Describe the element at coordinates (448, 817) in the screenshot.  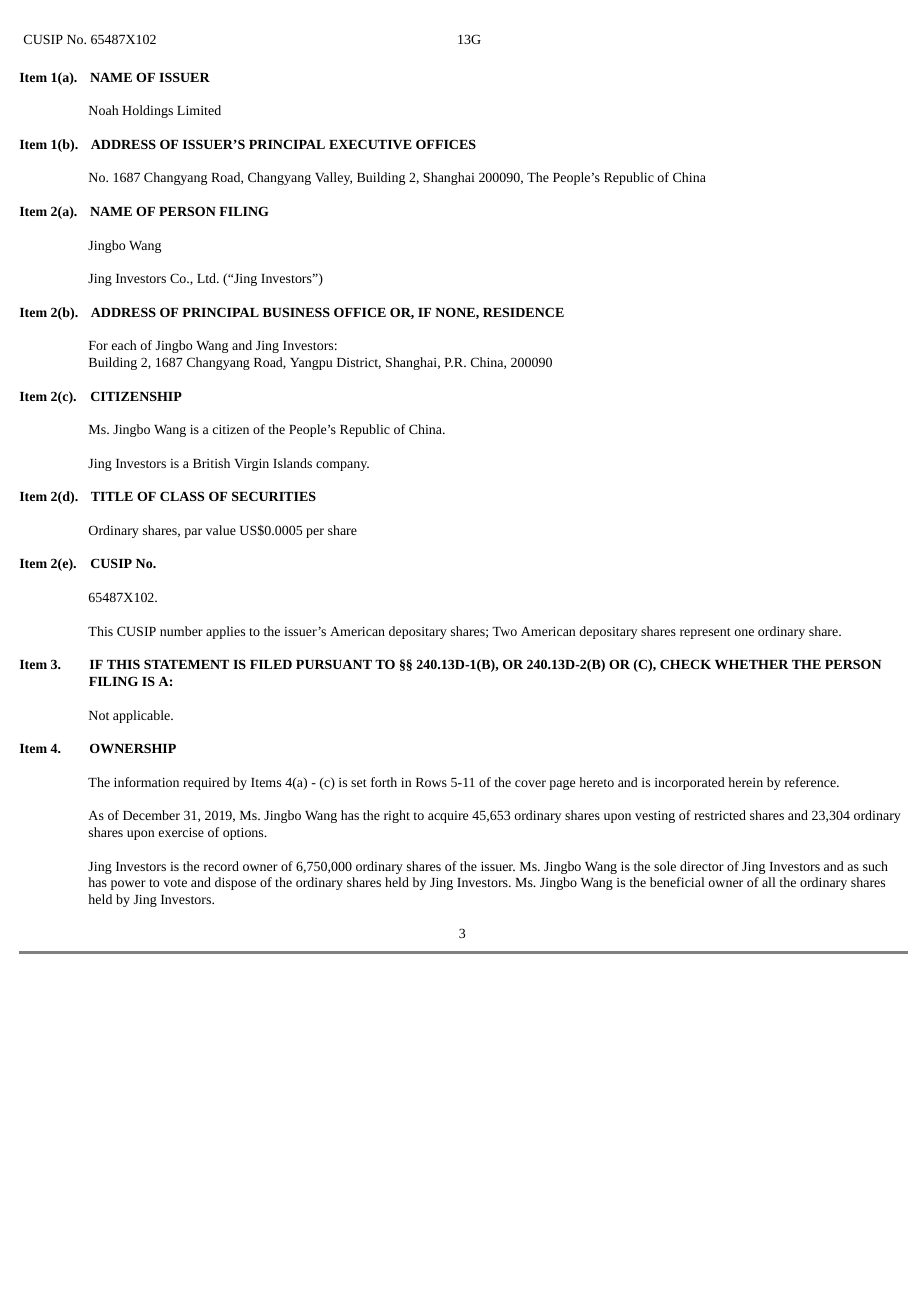
I see `acquire` at that location.
